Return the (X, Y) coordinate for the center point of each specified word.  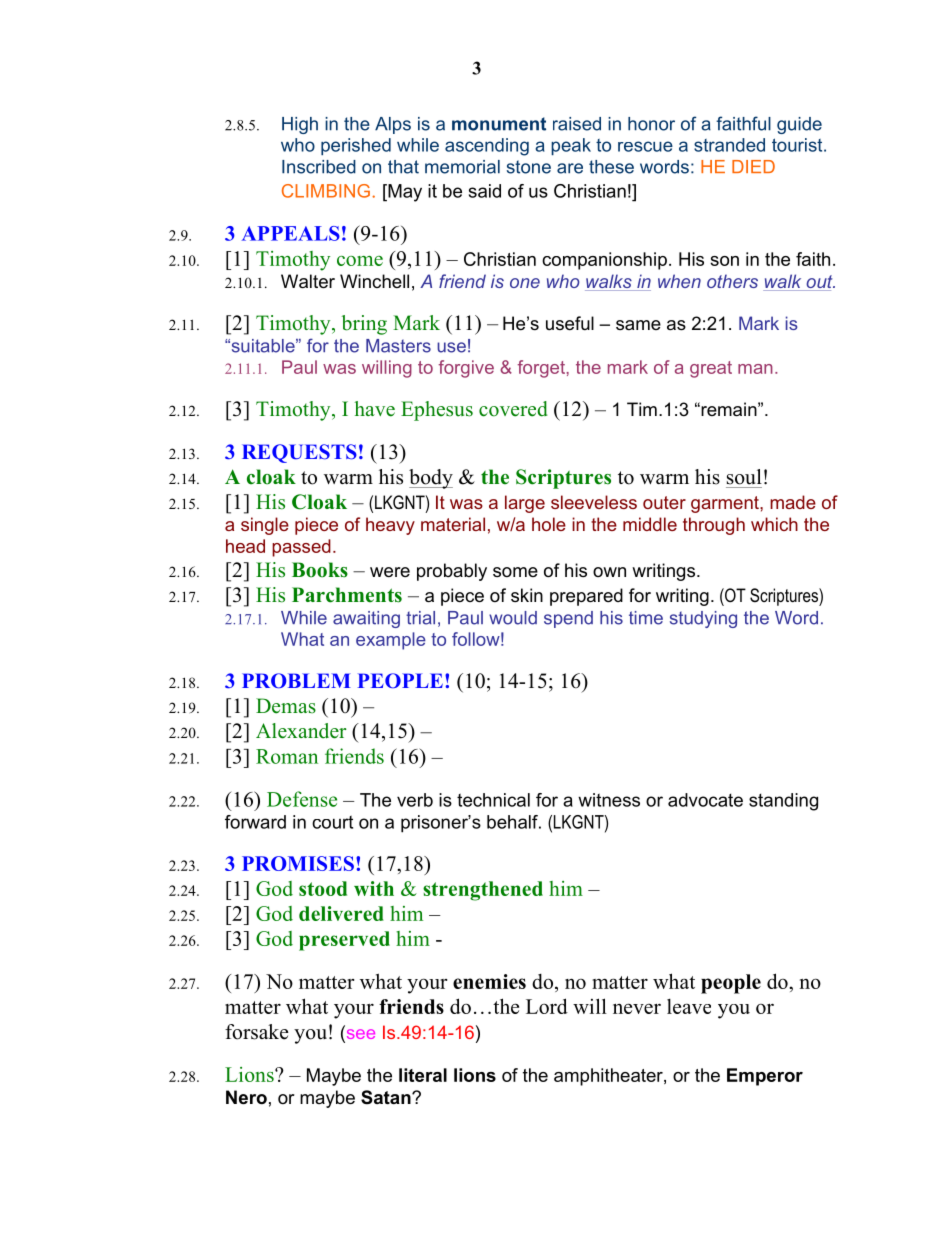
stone (529, 167)
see (359, 1035)
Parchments (347, 595)
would (513, 618)
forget (542, 369)
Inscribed (319, 167)
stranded (729, 145)
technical (493, 800)
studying (703, 619)
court (332, 822)
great (711, 369)
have (374, 409)
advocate (705, 800)
